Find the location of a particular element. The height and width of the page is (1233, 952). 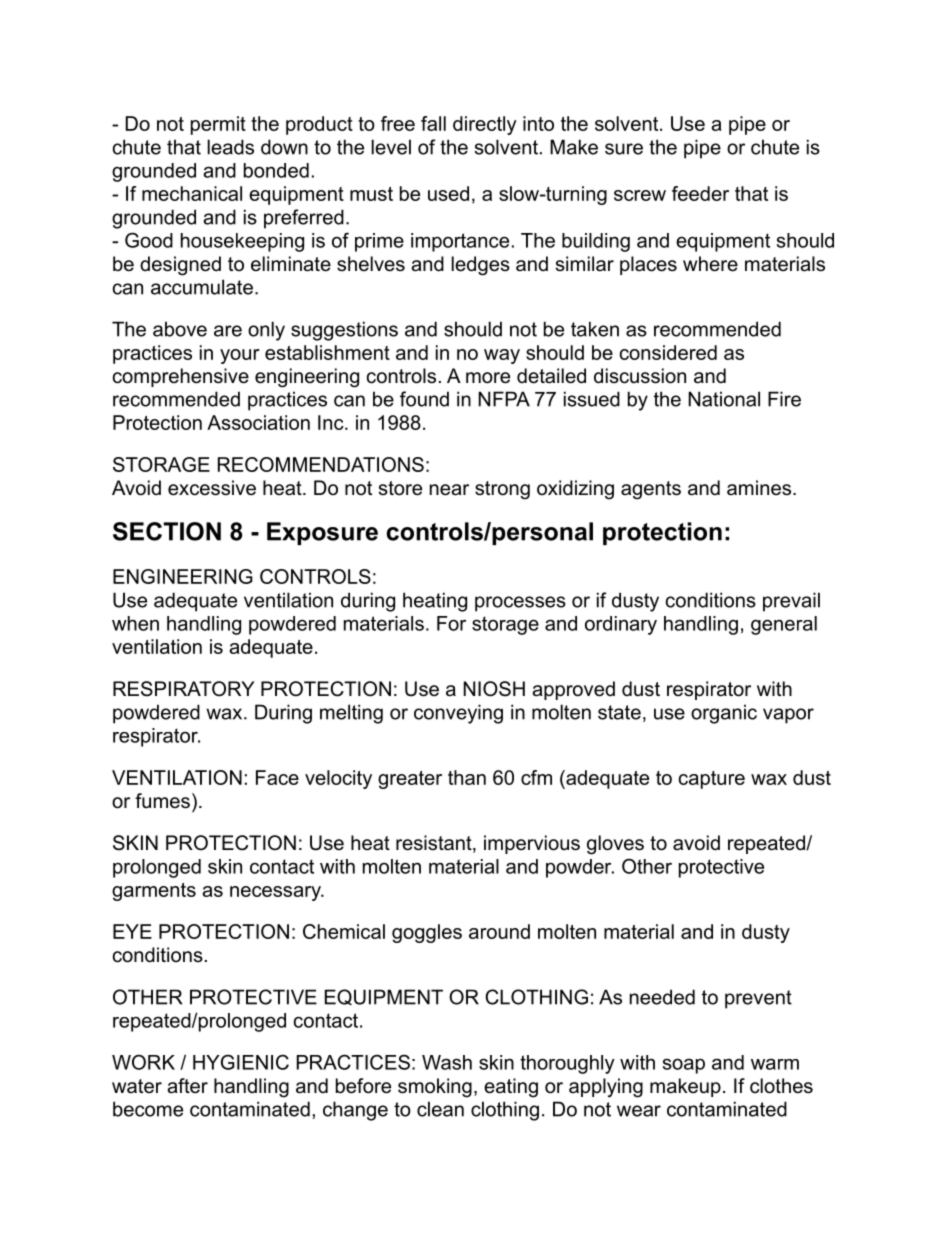

comprehensive is located at coordinates (181, 377).
